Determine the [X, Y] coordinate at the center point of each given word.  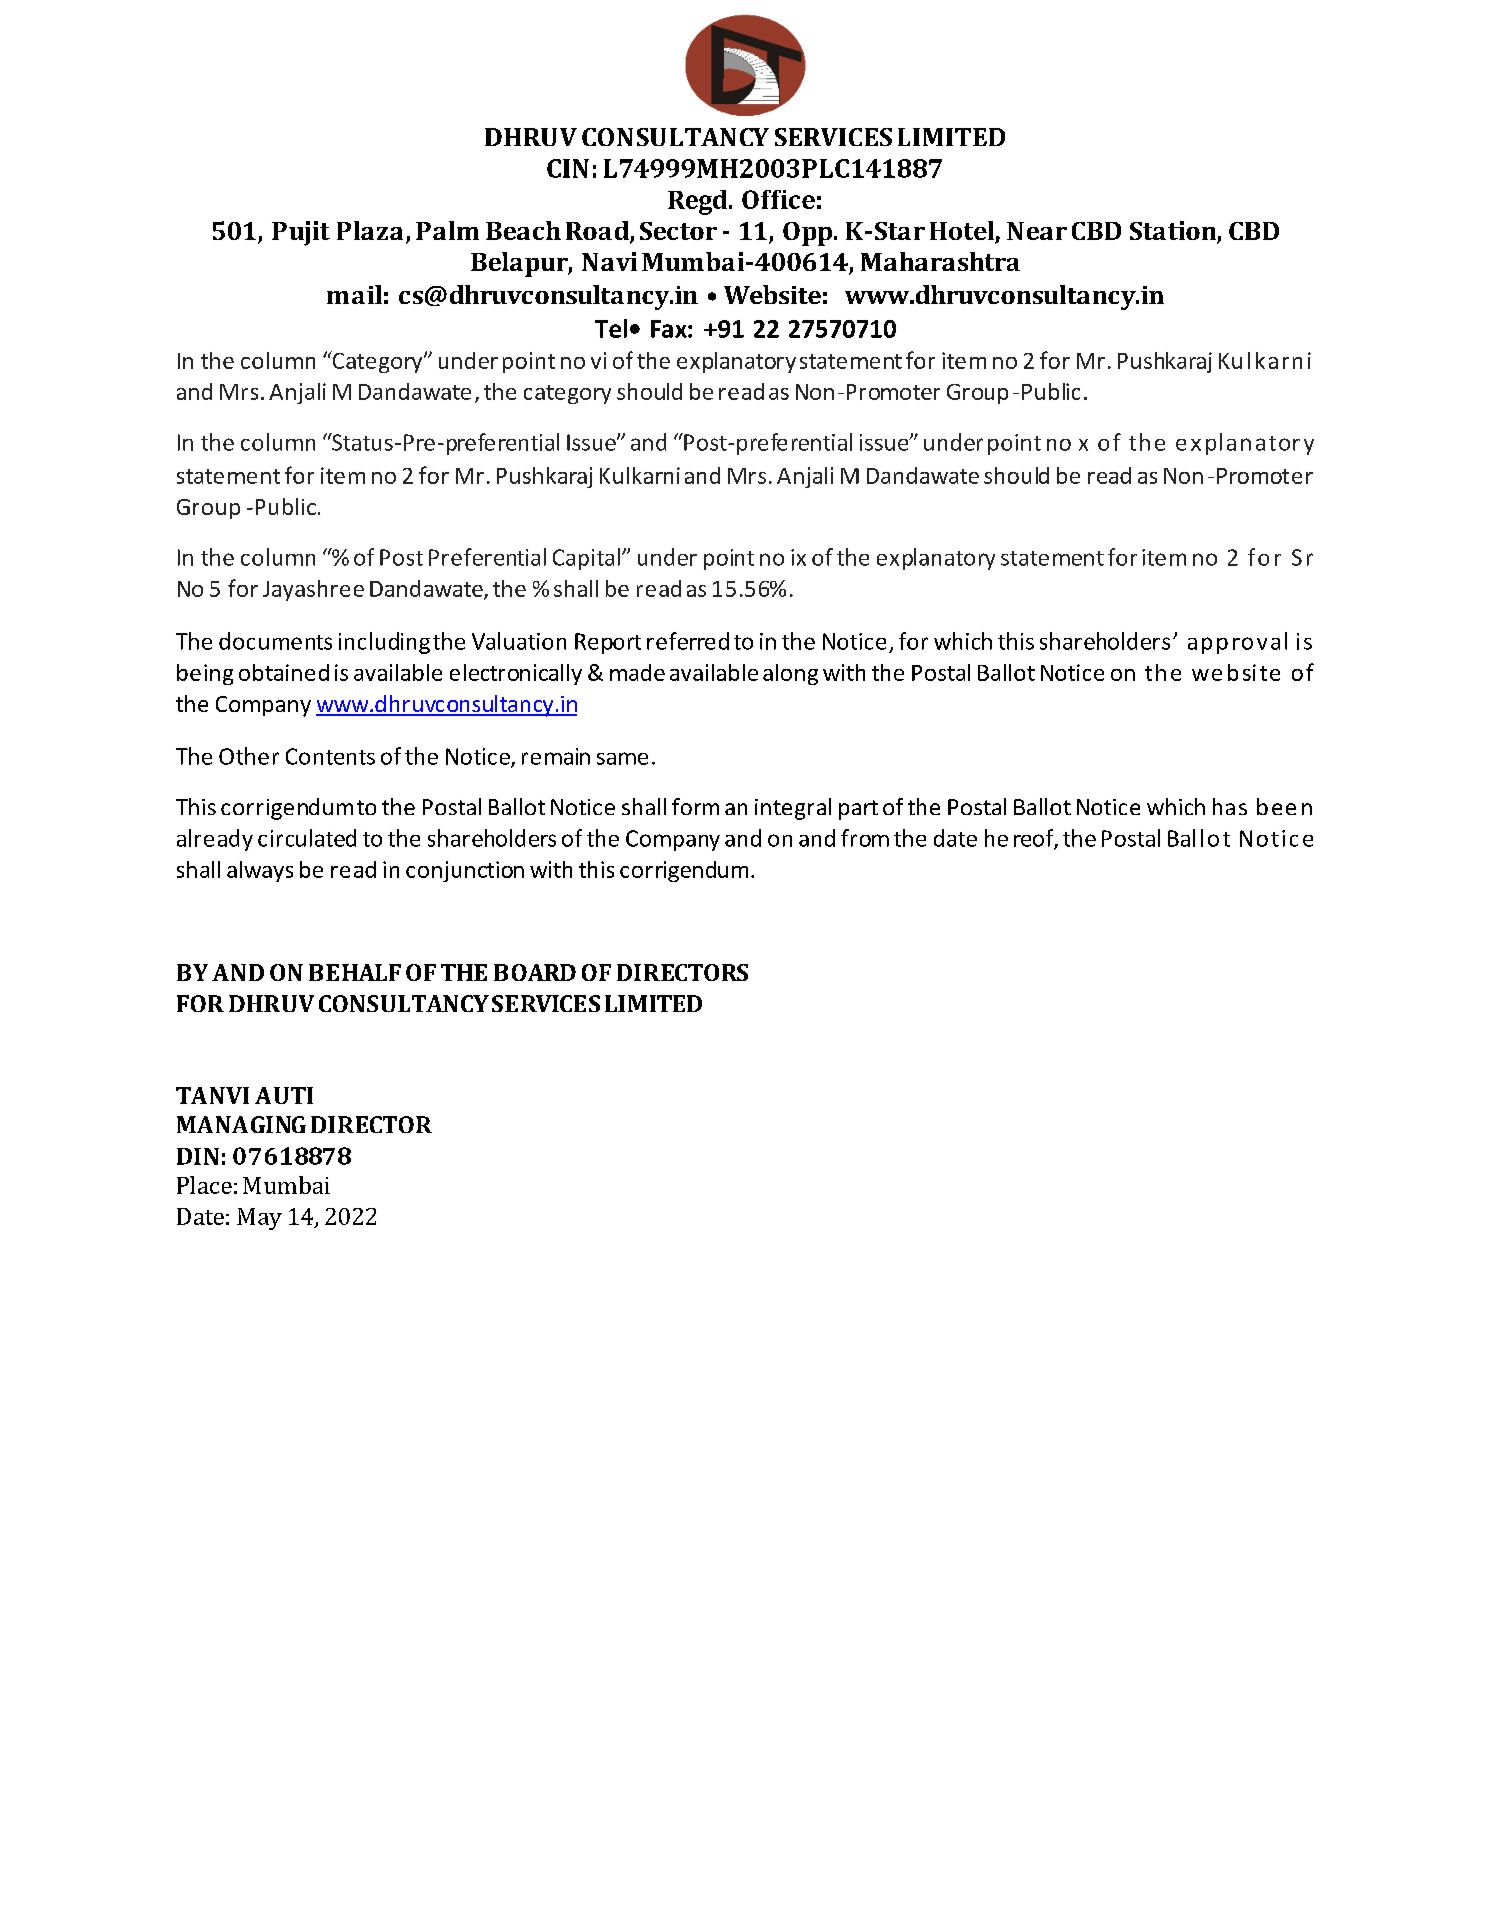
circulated [307, 838]
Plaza [370, 230]
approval [1237, 643]
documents [275, 641]
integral [793, 809]
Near [1037, 231]
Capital [586, 559]
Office [778, 199]
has [1230, 806]
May [259, 1219]
